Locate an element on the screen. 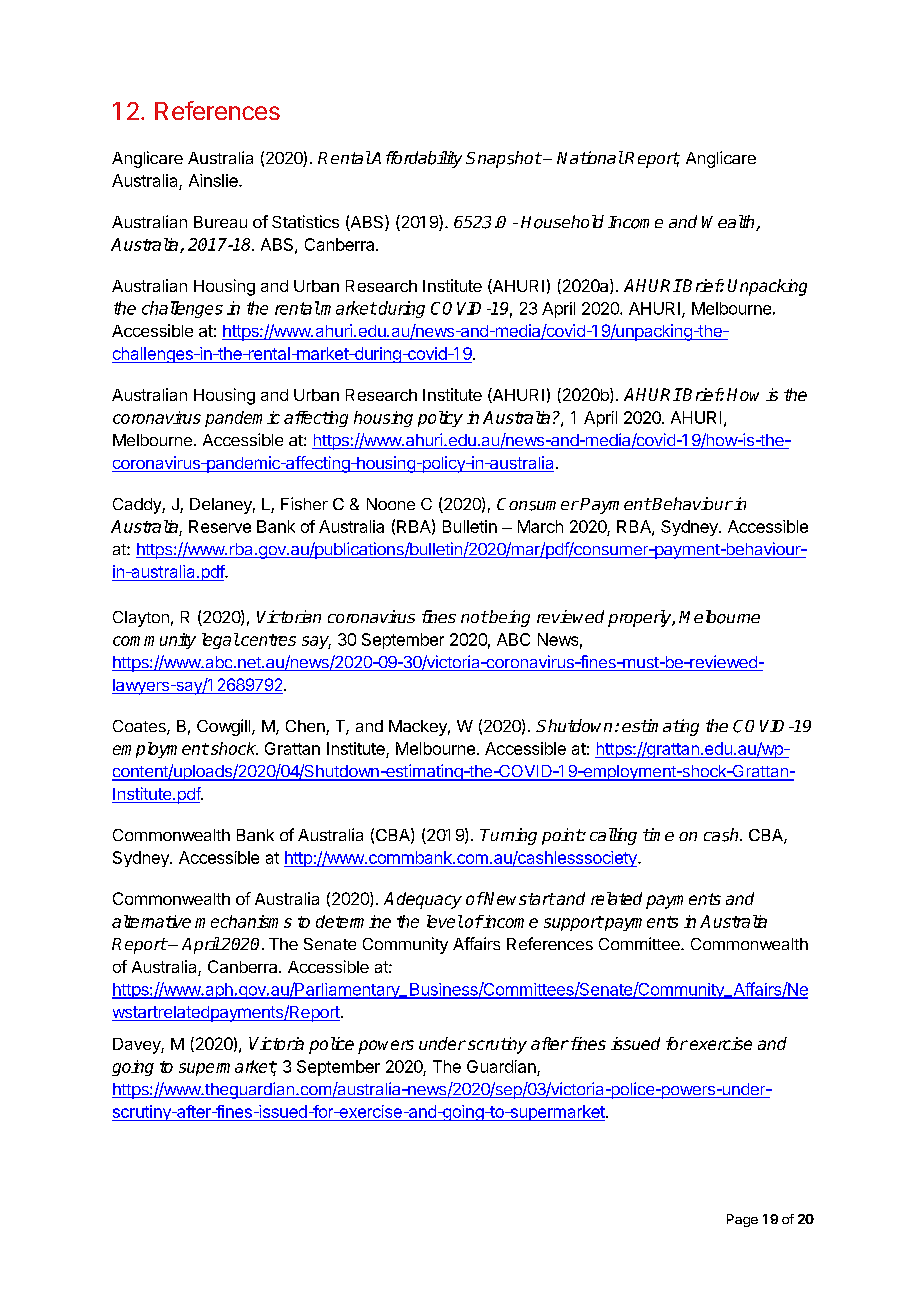  Davey is located at coordinates (137, 1046).
